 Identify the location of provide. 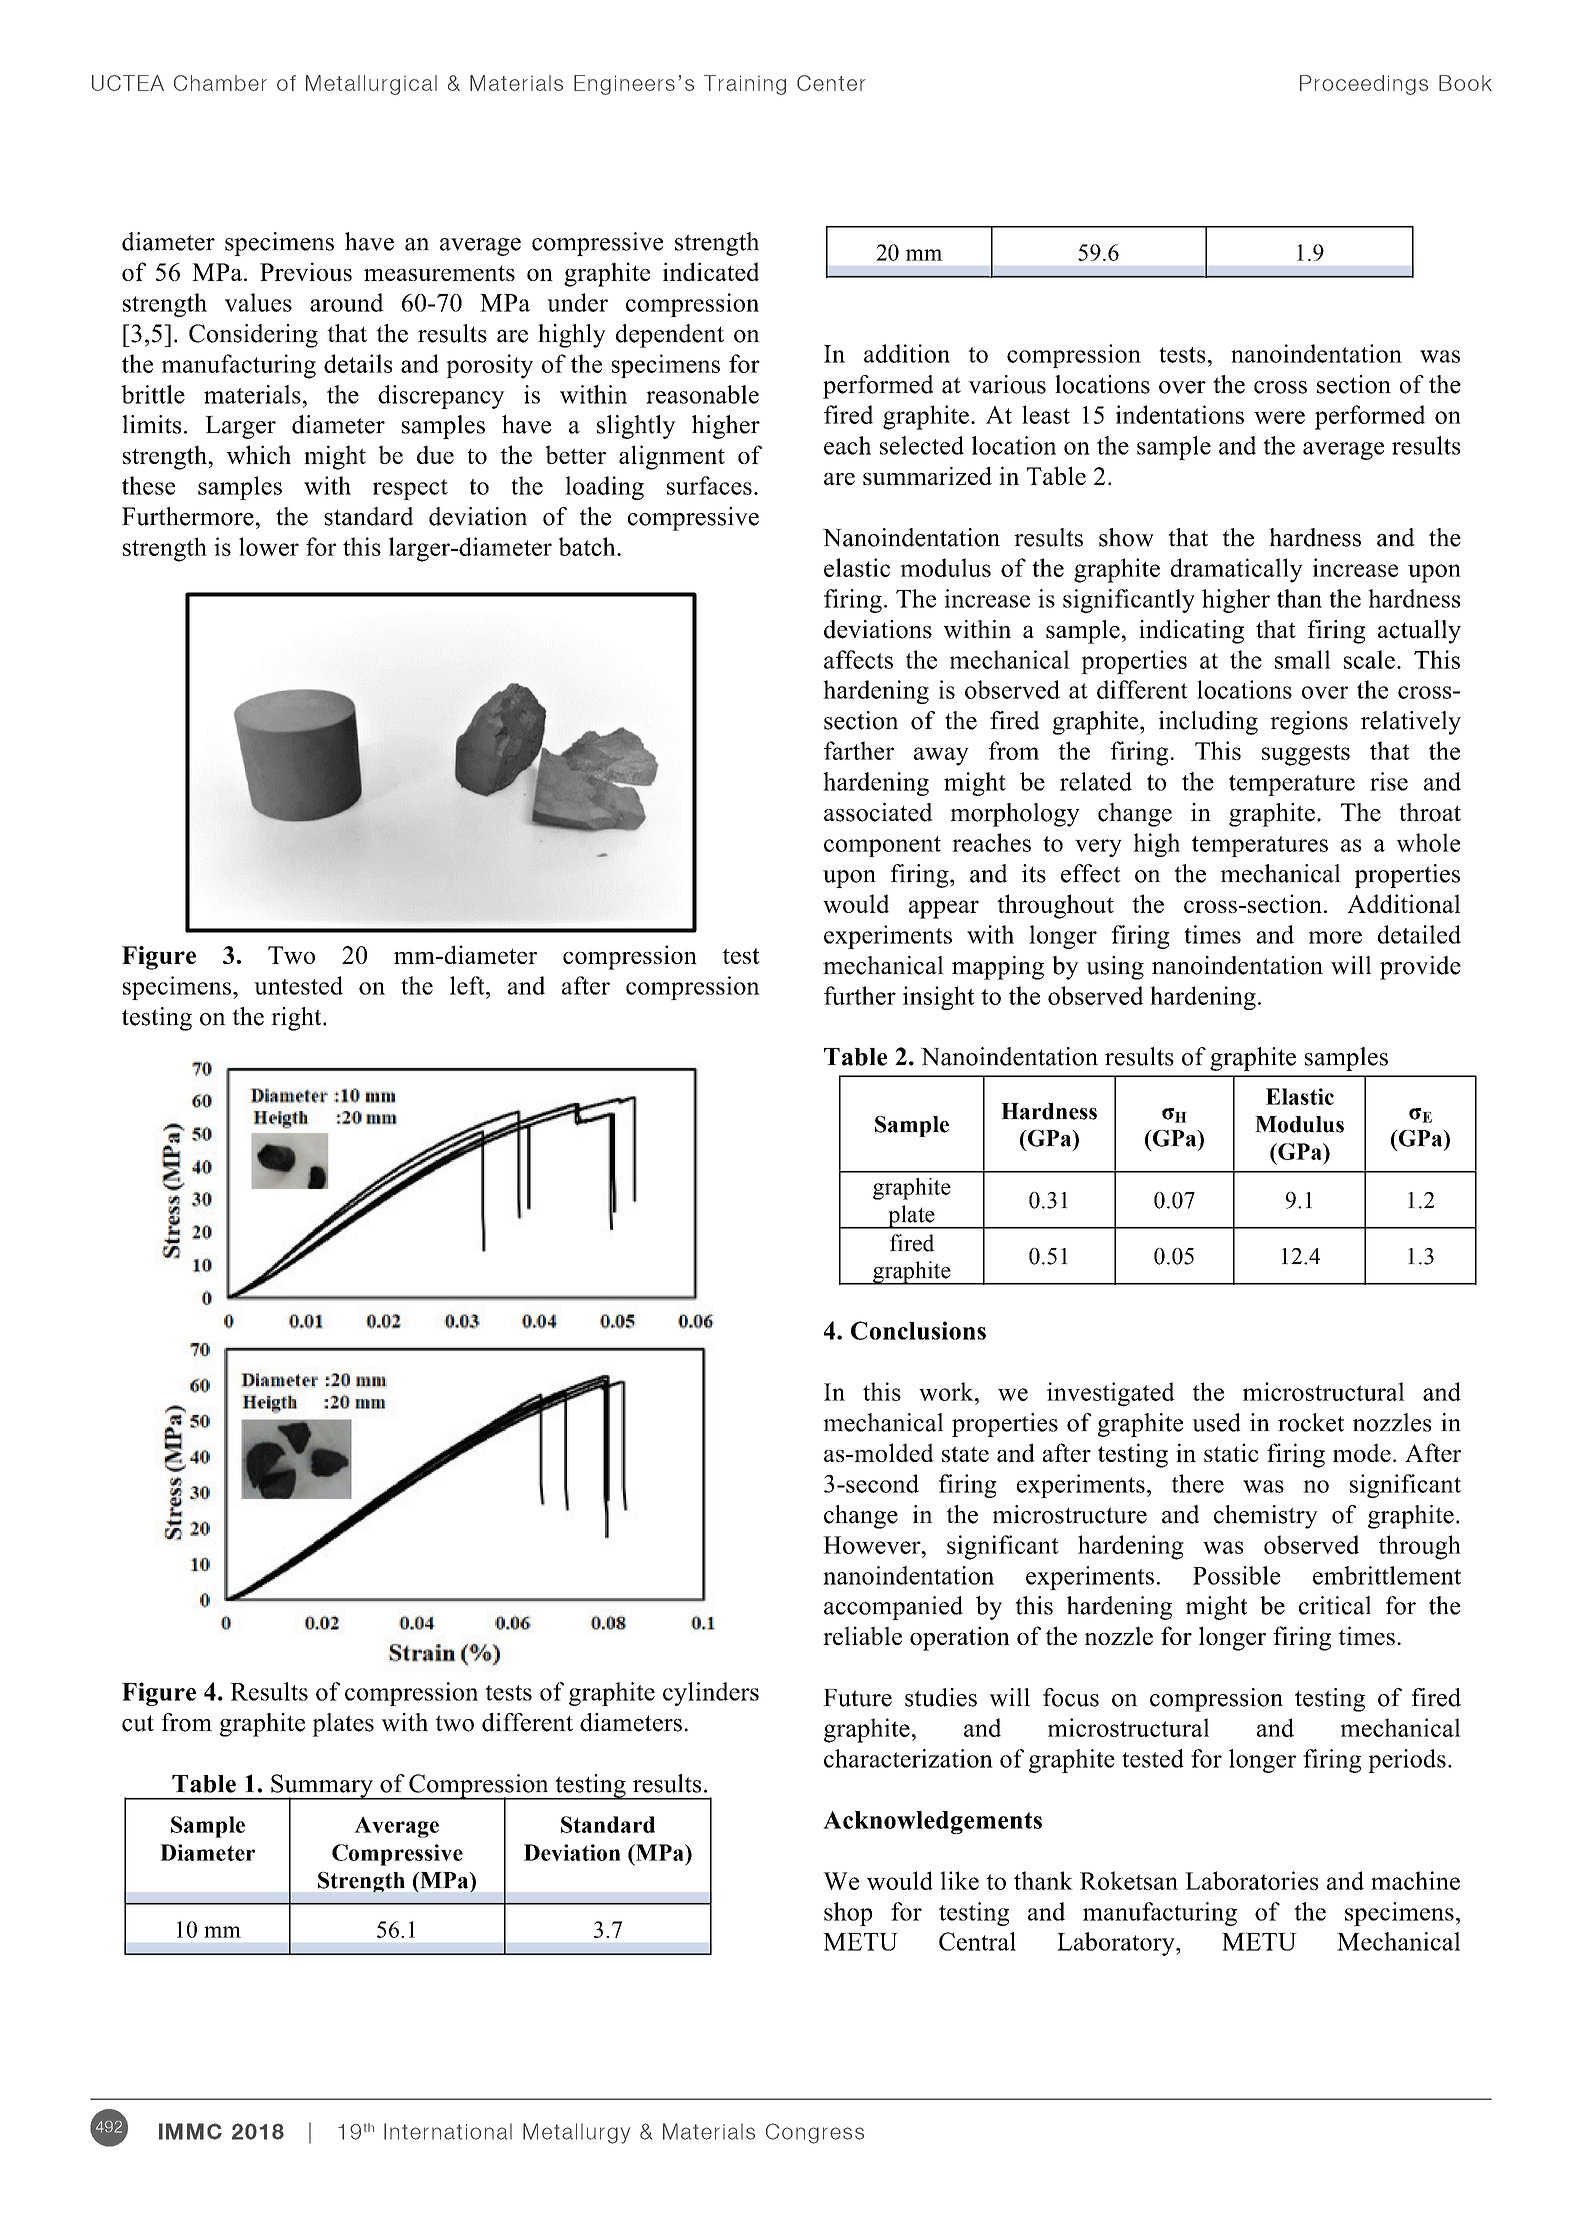
(1420, 968).
